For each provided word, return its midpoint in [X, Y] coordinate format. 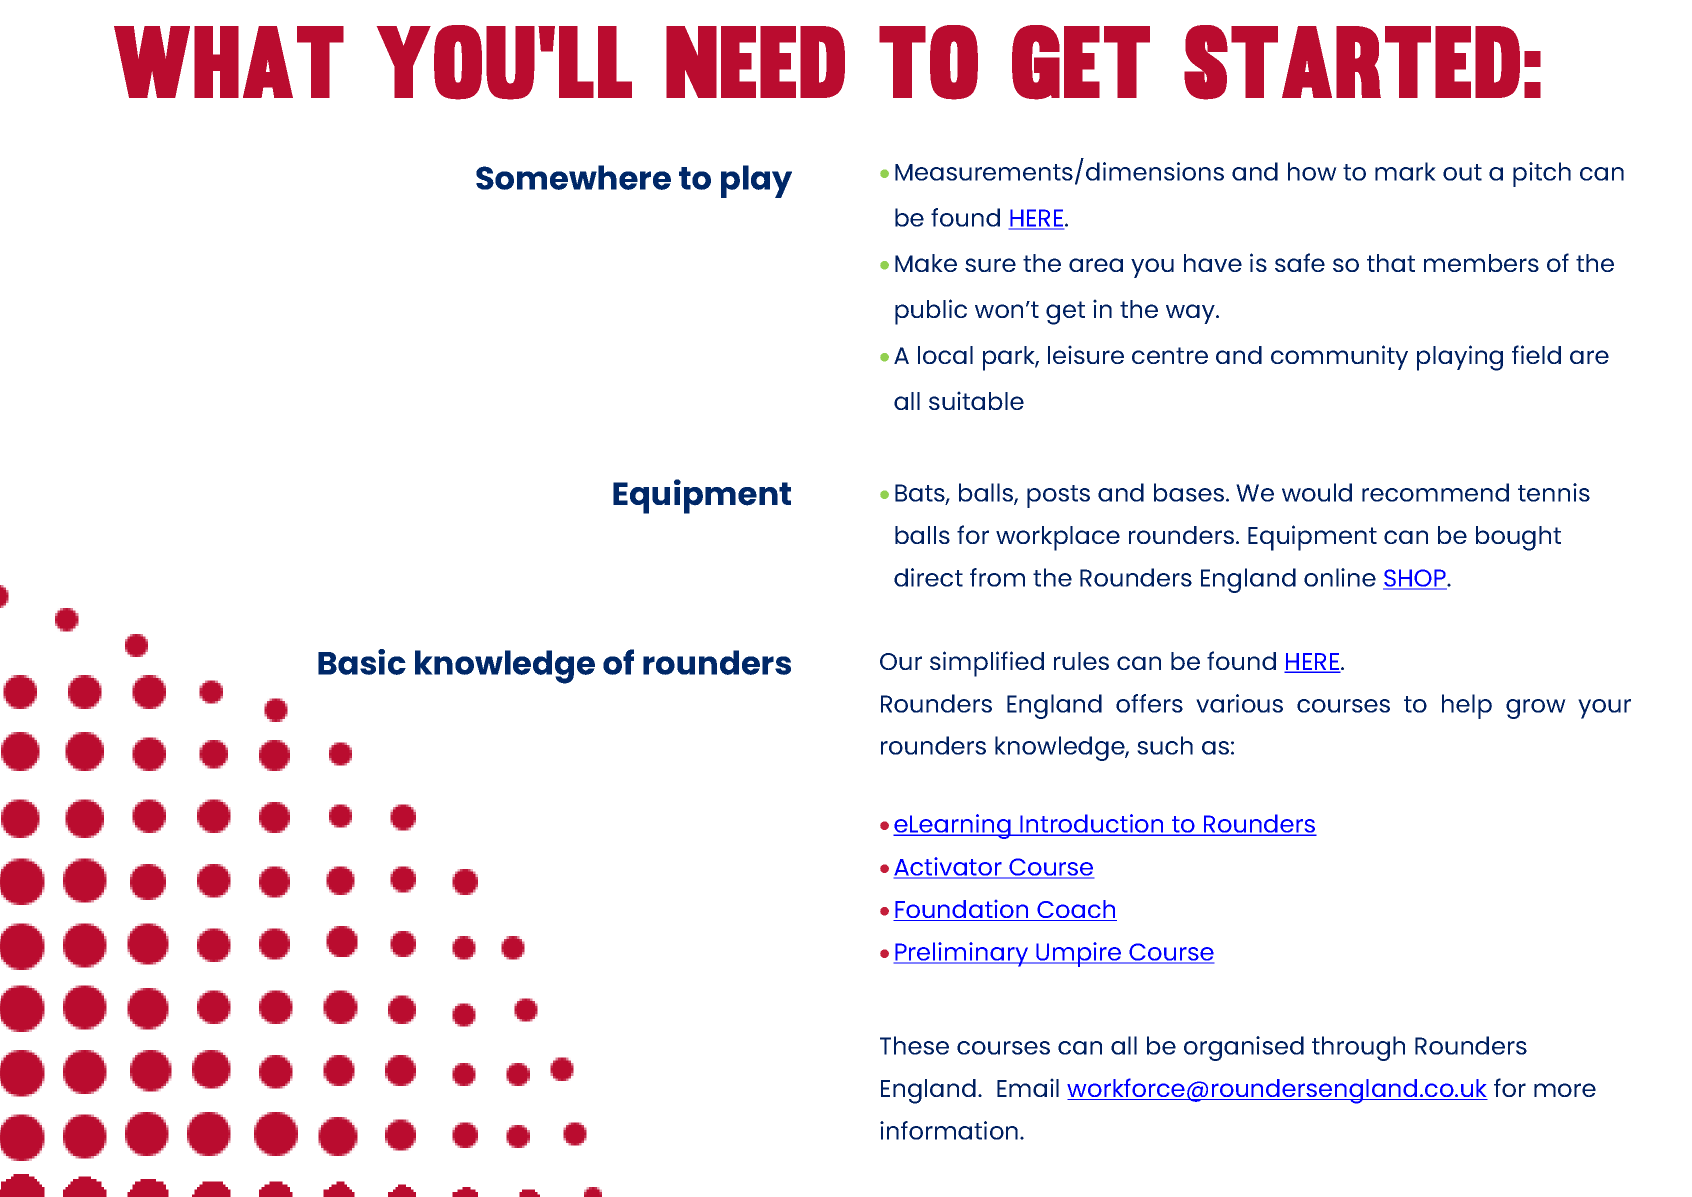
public [931, 312]
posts [1058, 496]
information [950, 1130]
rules [1081, 661]
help [1467, 706]
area [1096, 265]
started [1352, 62]
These [914, 1045]
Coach [1076, 910]
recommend [1435, 492]
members [1481, 263]
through [1358, 1048]
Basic [362, 662]
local [945, 355]
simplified [987, 664]
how [1312, 171]
